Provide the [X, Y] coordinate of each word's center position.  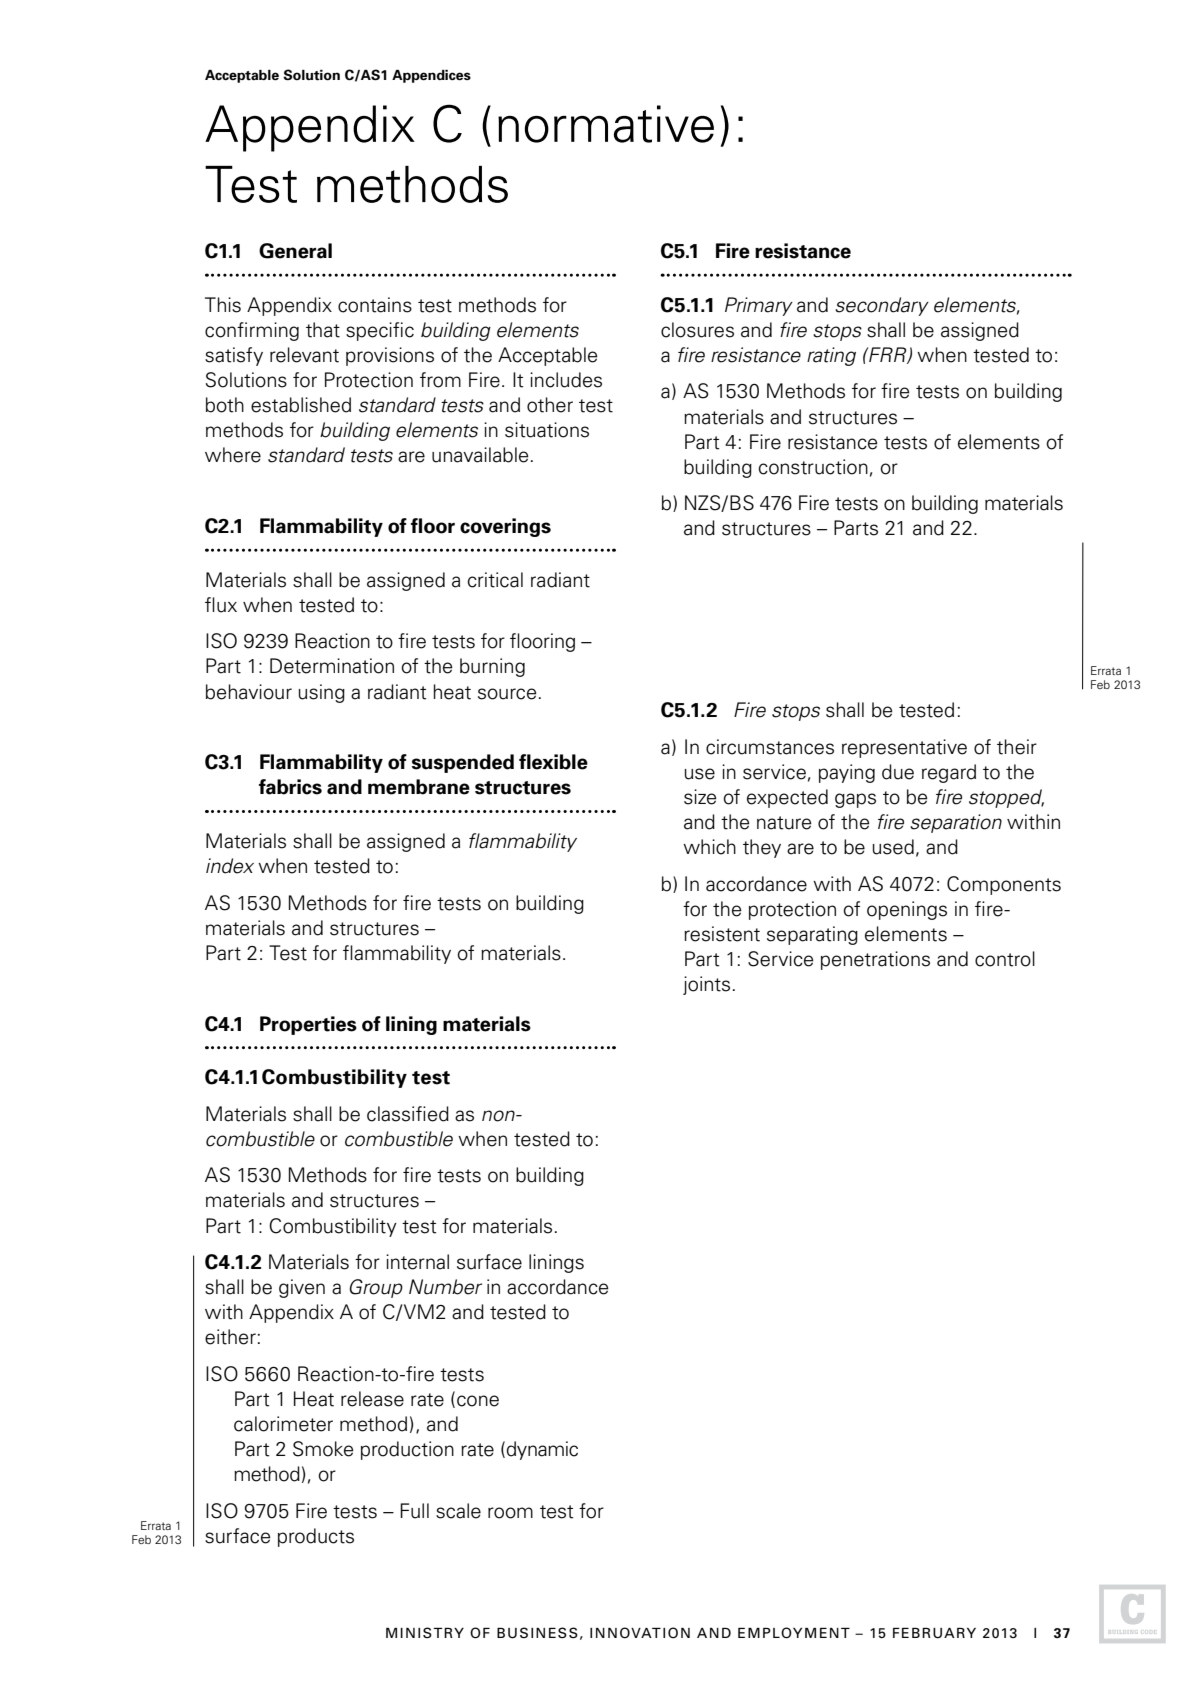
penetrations [875, 960]
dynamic [542, 1450]
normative [606, 124]
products [316, 1537]
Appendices [431, 76]
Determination [332, 666]
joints [706, 985]
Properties [308, 1025]
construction [813, 467]
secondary [882, 306]
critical [495, 580]
